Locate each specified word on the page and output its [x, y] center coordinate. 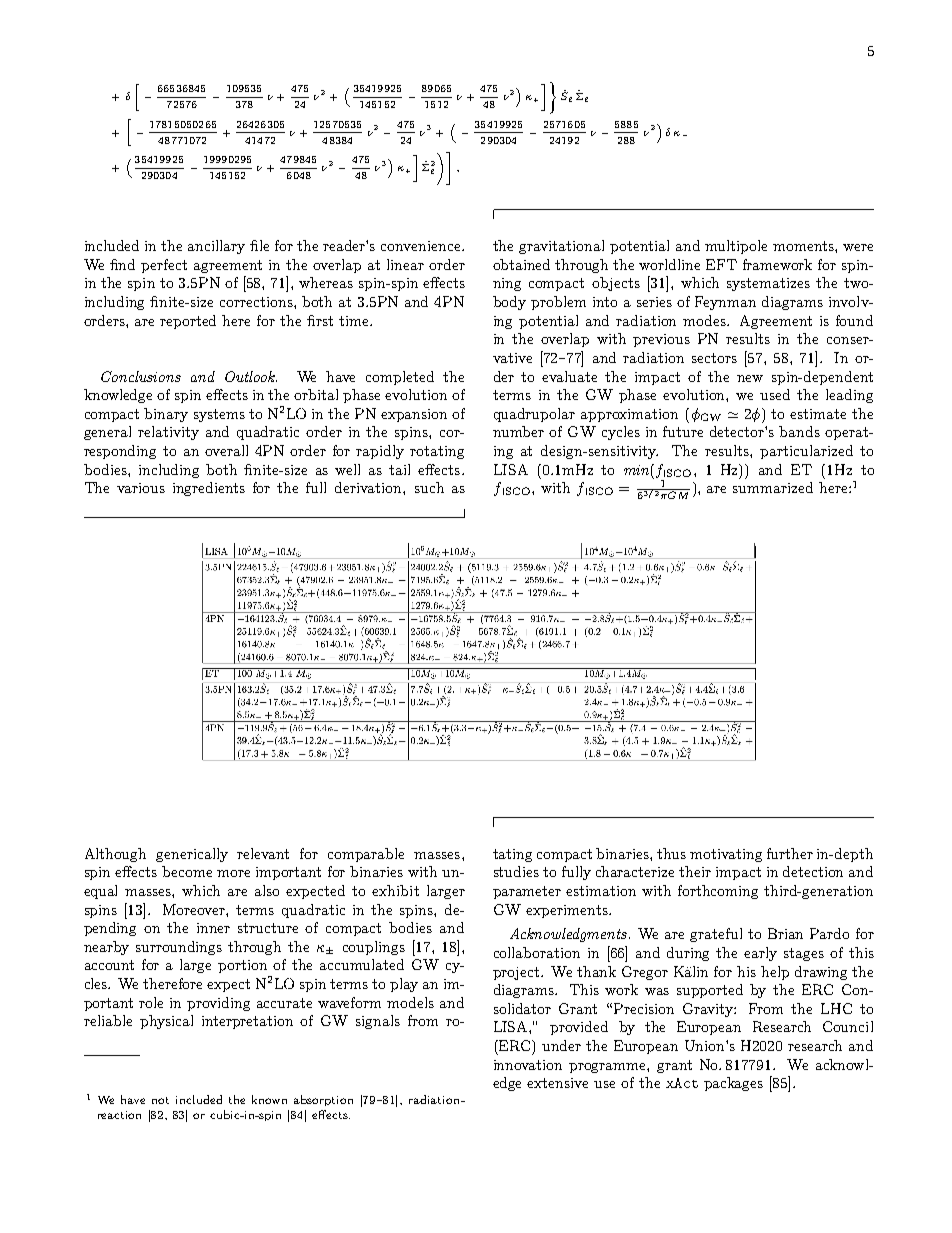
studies [516, 871]
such [429, 487]
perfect [164, 266]
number [518, 431]
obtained [521, 264]
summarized [773, 487]
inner [213, 928]
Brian [785, 933]
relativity [168, 433]
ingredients [209, 489]
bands [799, 431]
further [790, 853]
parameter [527, 892]
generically [192, 855]
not [160, 1100]
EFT [721, 264]
